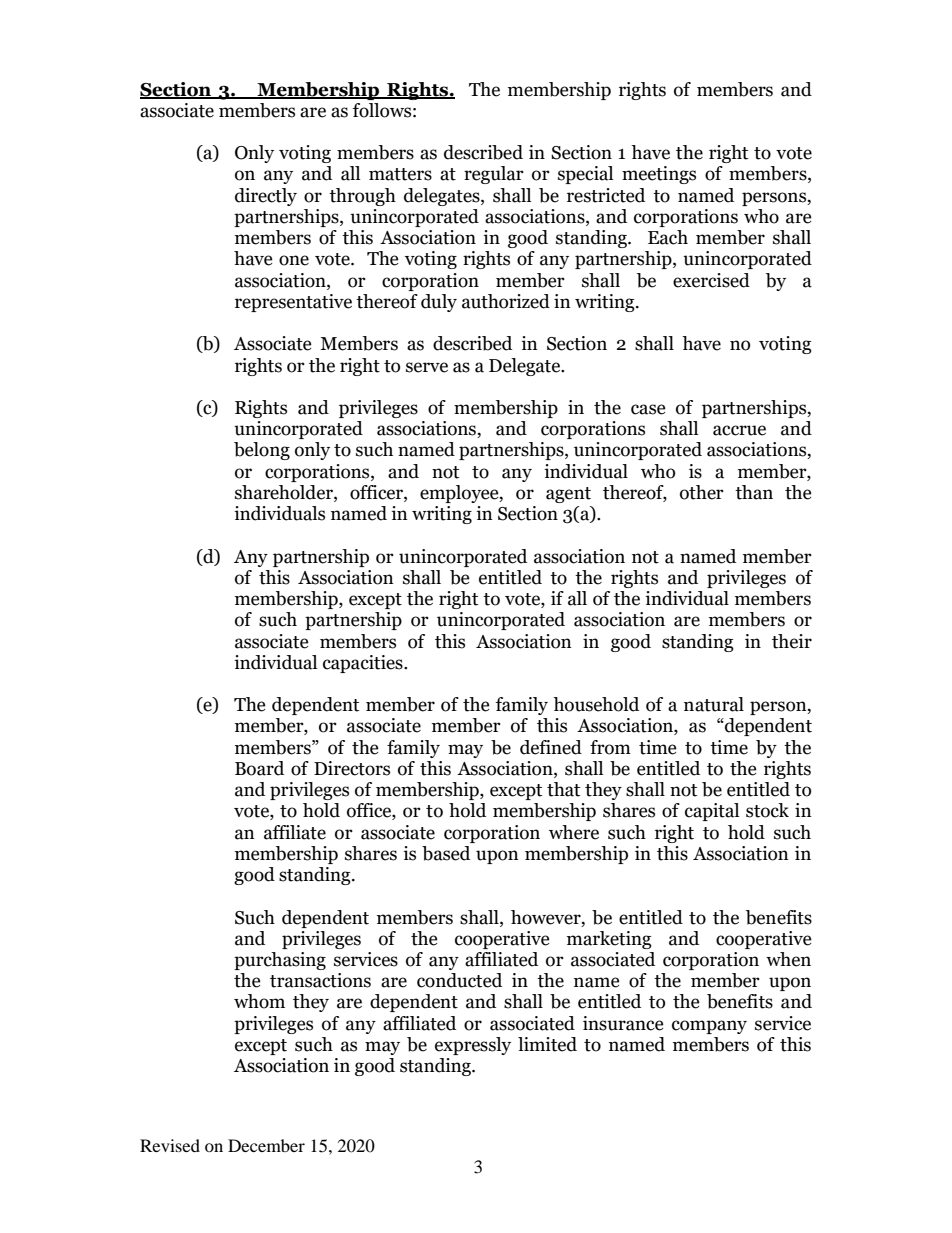 The width and height of the screenshot is (952, 1233). What do you see at coordinates (446, 853) in the screenshot?
I see `based` at bounding box center [446, 853].
